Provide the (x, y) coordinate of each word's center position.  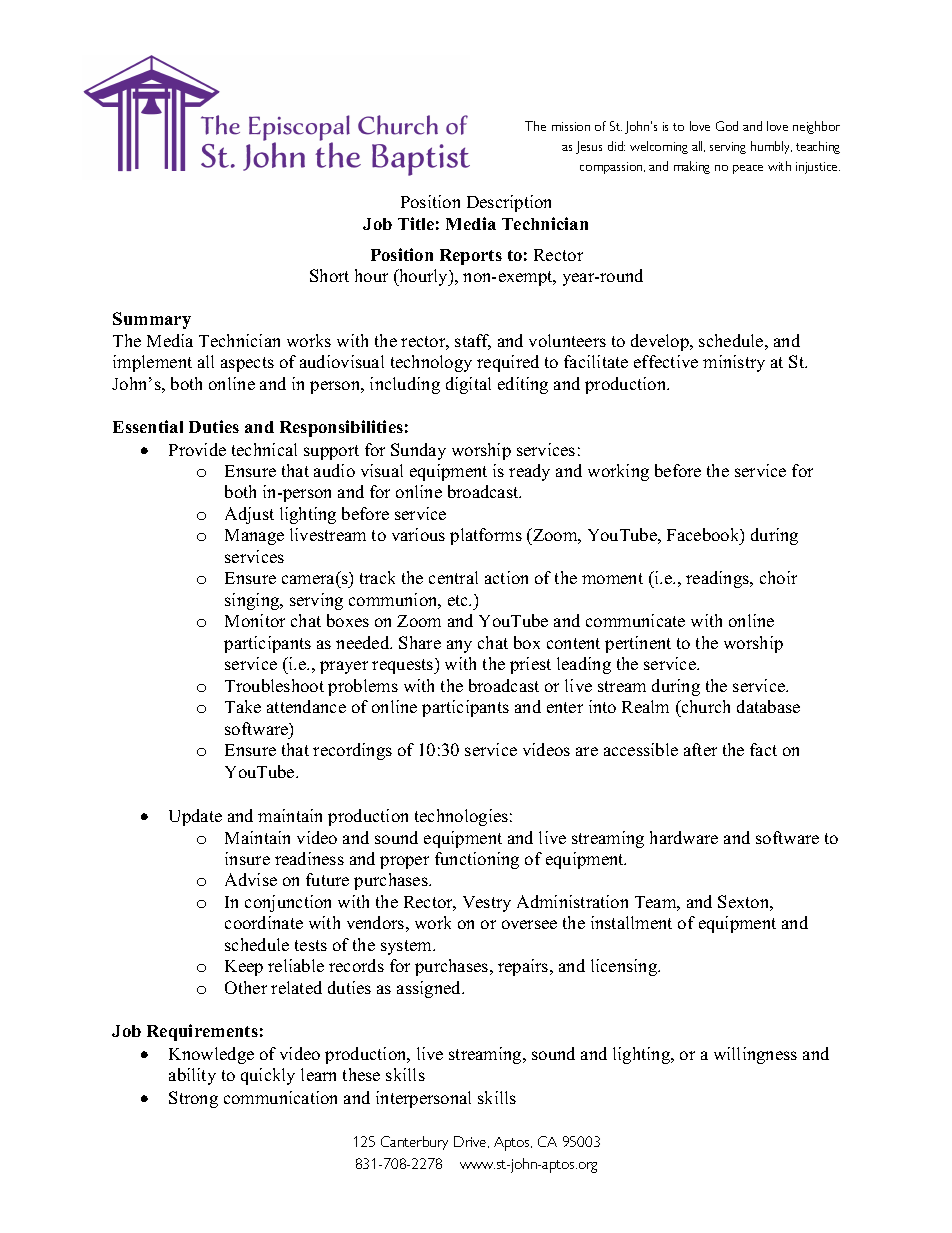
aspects (247, 364)
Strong (193, 1099)
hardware (684, 837)
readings (719, 579)
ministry (734, 363)
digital (468, 385)
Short (329, 275)
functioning (477, 860)
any (459, 646)
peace (748, 169)
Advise (251, 879)
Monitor (255, 620)
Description (509, 203)
